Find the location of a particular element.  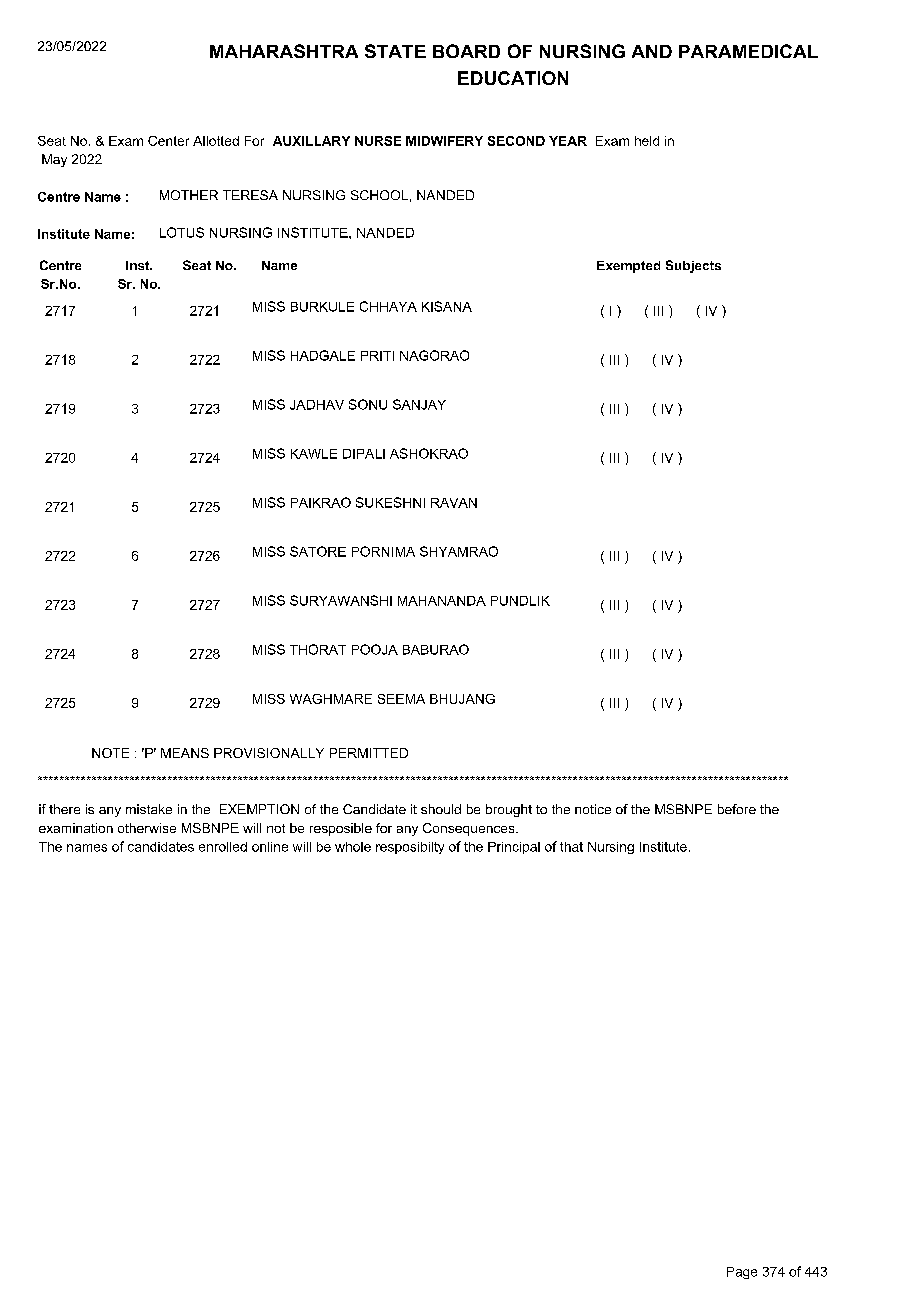

Page is located at coordinates (742, 1273).
